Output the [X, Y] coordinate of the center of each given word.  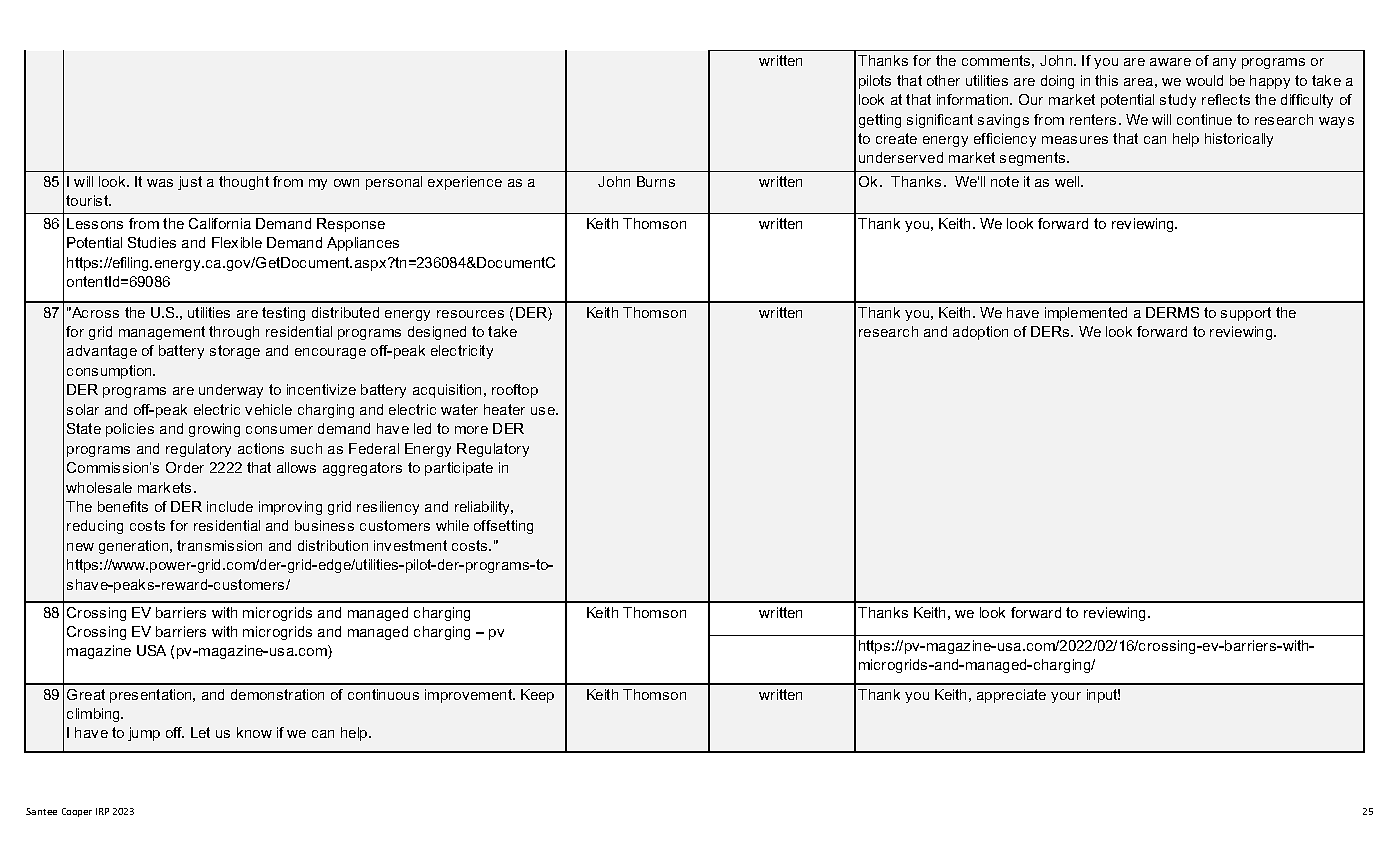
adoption [980, 333]
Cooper [77, 812]
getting [880, 121]
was [160, 183]
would [1204, 80]
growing [214, 430]
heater [504, 409]
